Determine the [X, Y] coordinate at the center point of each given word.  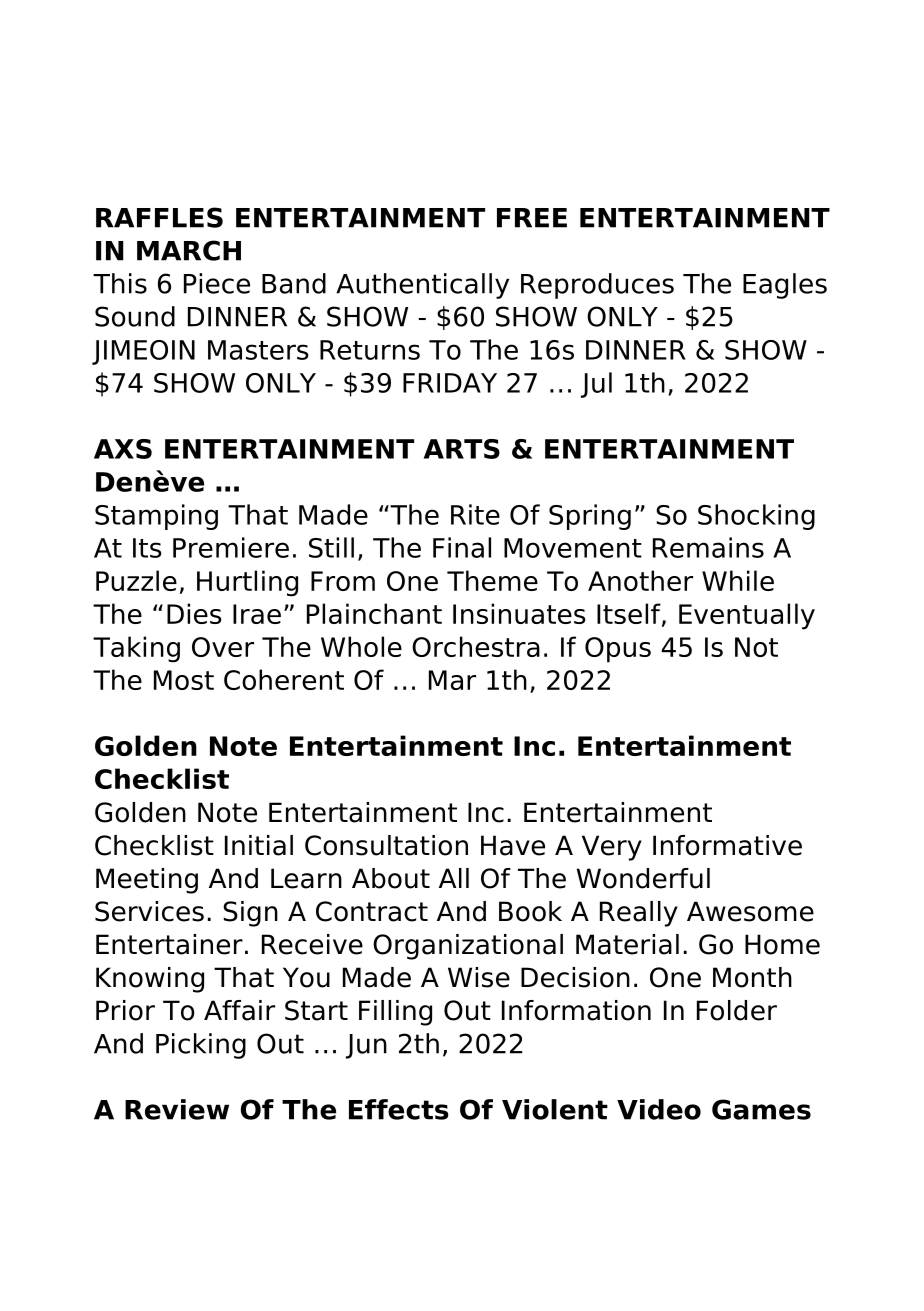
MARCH [189, 250]
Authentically [422, 286]
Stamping [156, 517]
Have [513, 845]
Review [177, 1109]
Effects [399, 1109]
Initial [259, 845]
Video [659, 1109]
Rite [475, 514]
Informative [727, 845]
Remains [708, 547]
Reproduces [597, 286]
